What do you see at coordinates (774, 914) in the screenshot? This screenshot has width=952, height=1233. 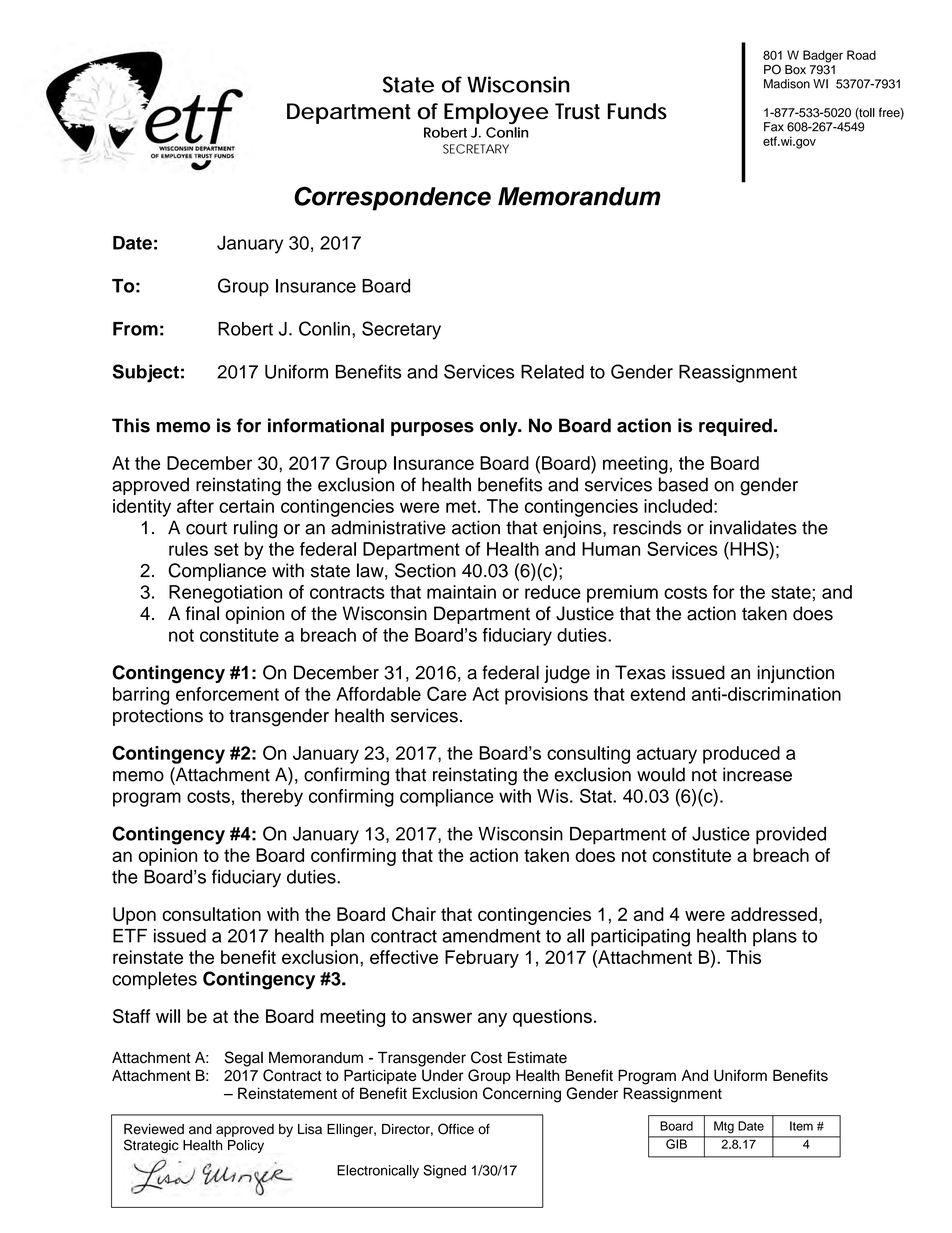 I see `addressed` at bounding box center [774, 914].
